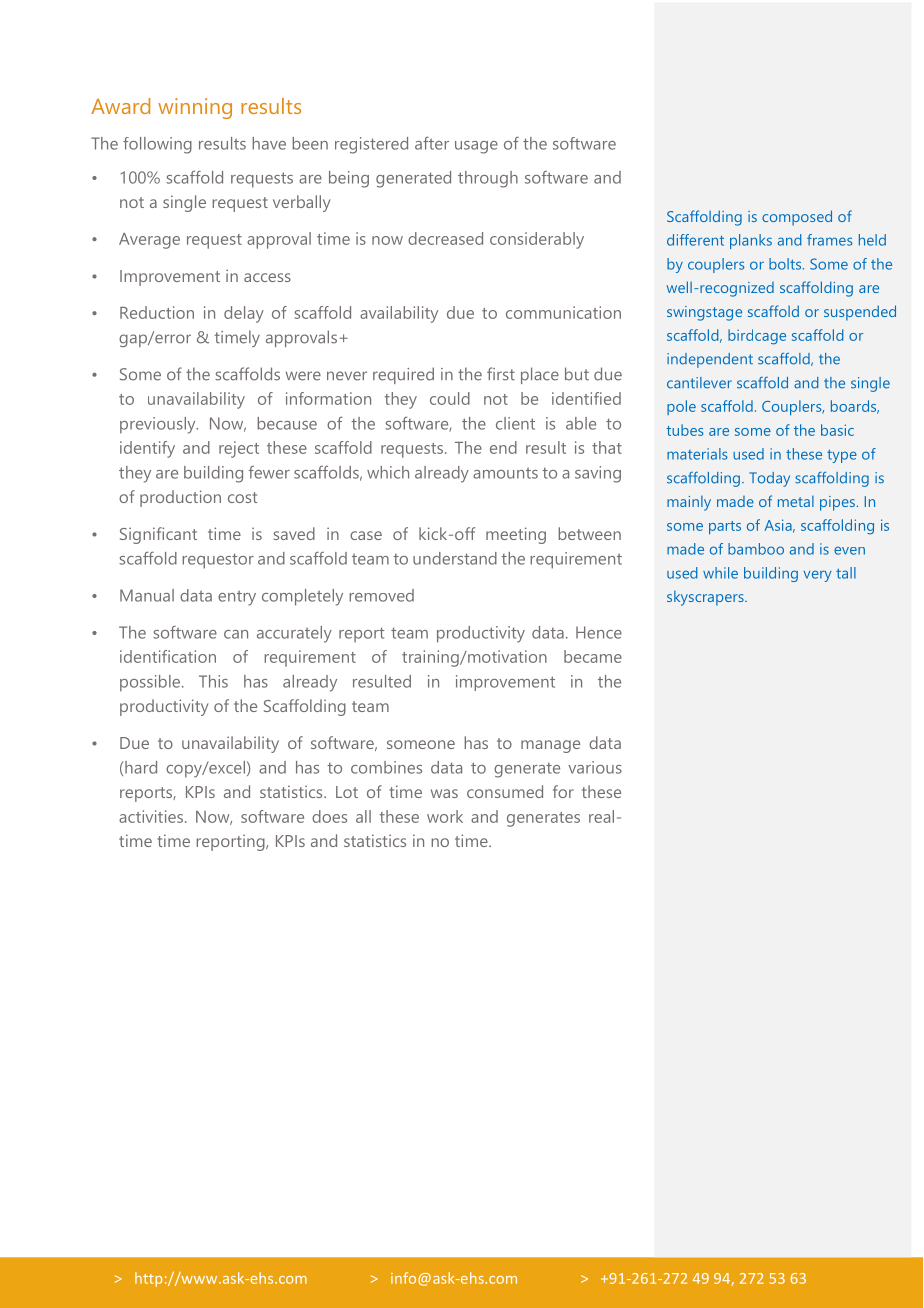 The width and height of the page is (924, 1308). I want to click on various, so click(595, 767).
